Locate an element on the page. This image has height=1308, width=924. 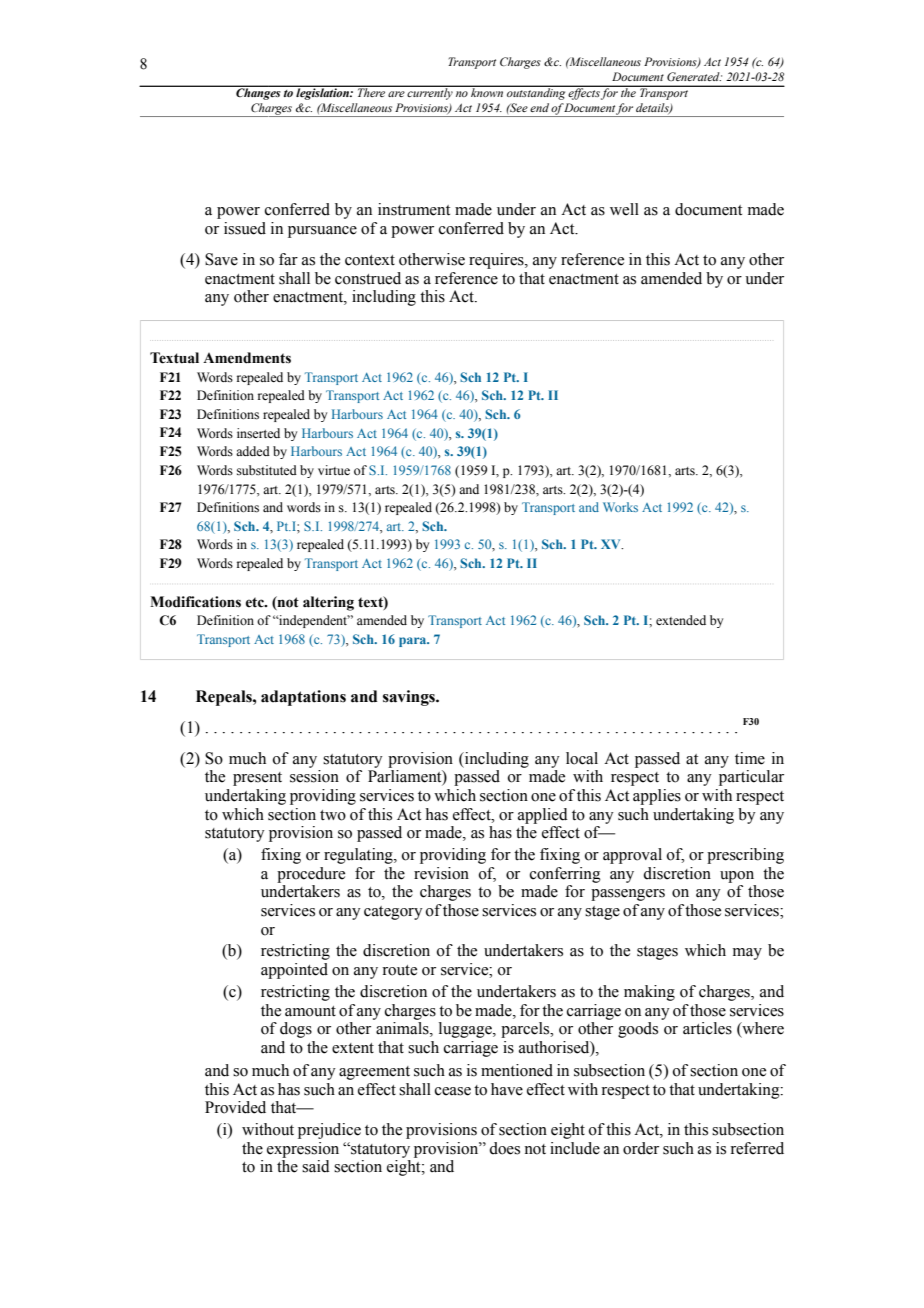
revision is located at coordinates (441, 873).
